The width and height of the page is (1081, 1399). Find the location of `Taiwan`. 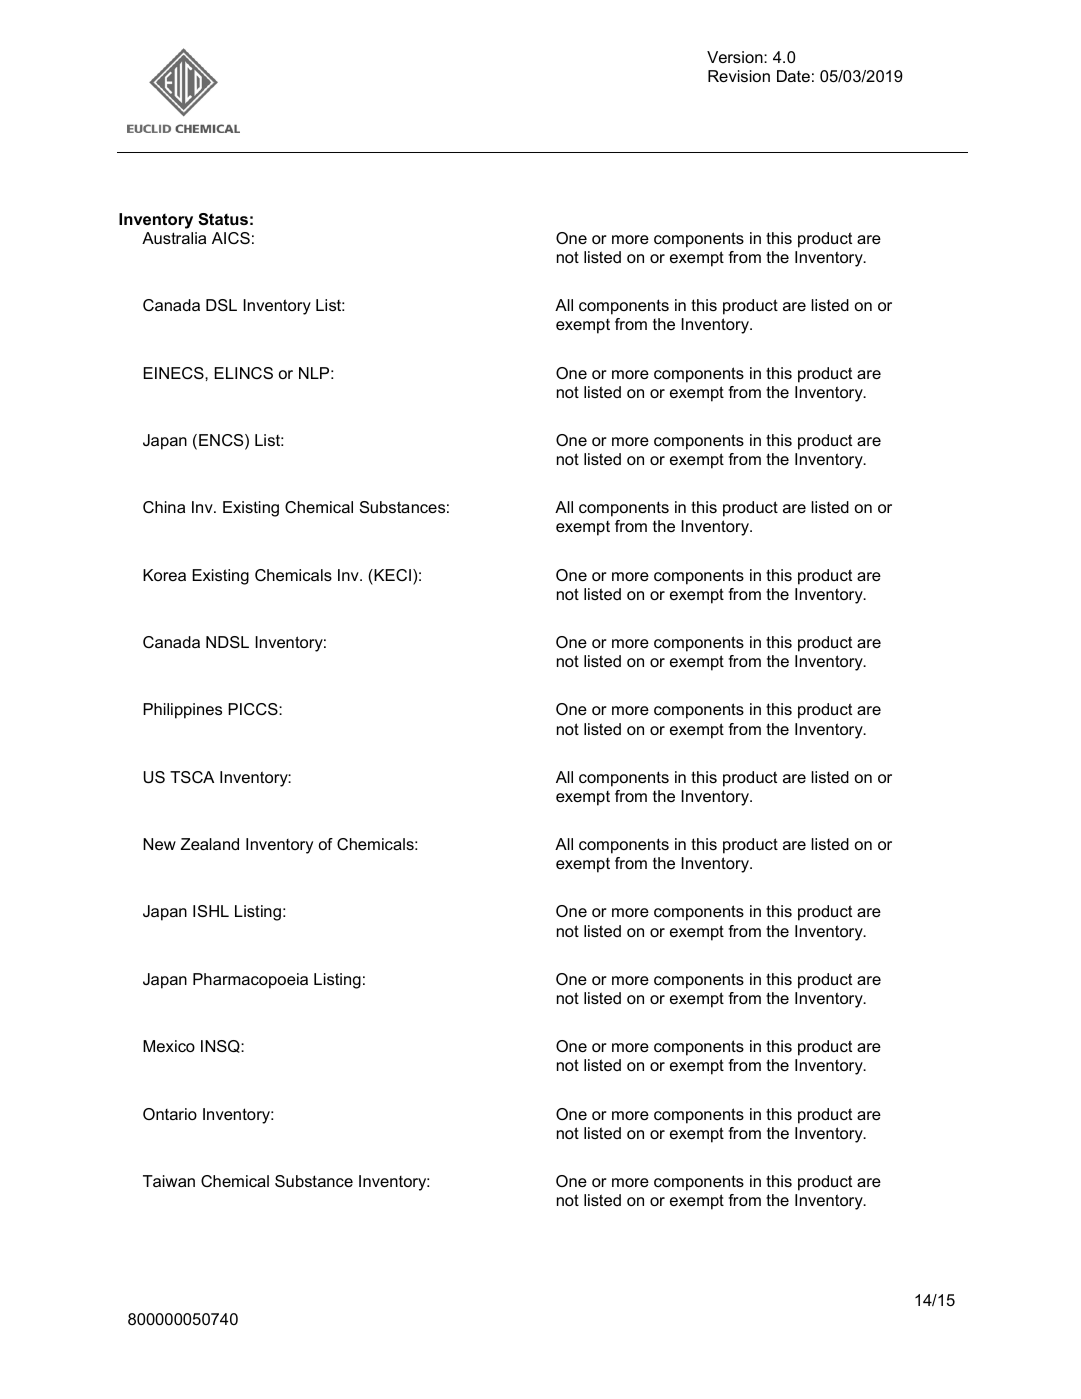

Taiwan is located at coordinates (169, 1181).
